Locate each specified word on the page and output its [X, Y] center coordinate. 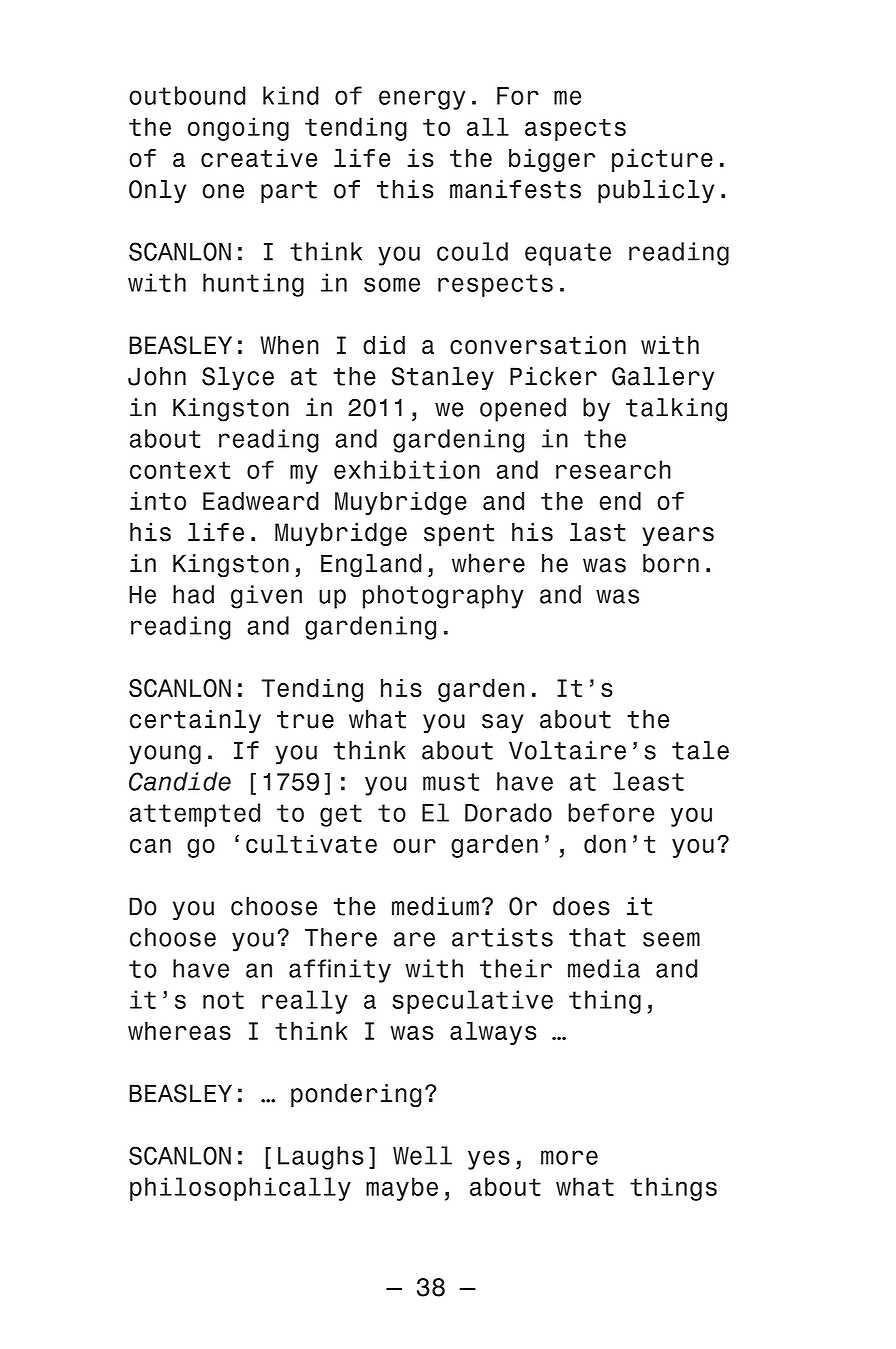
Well [422, 1155]
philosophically [240, 1189]
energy [422, 100]
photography [443, 597]
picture [662, 160]
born [671, 563]
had [193, 594]
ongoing [238, 129]
